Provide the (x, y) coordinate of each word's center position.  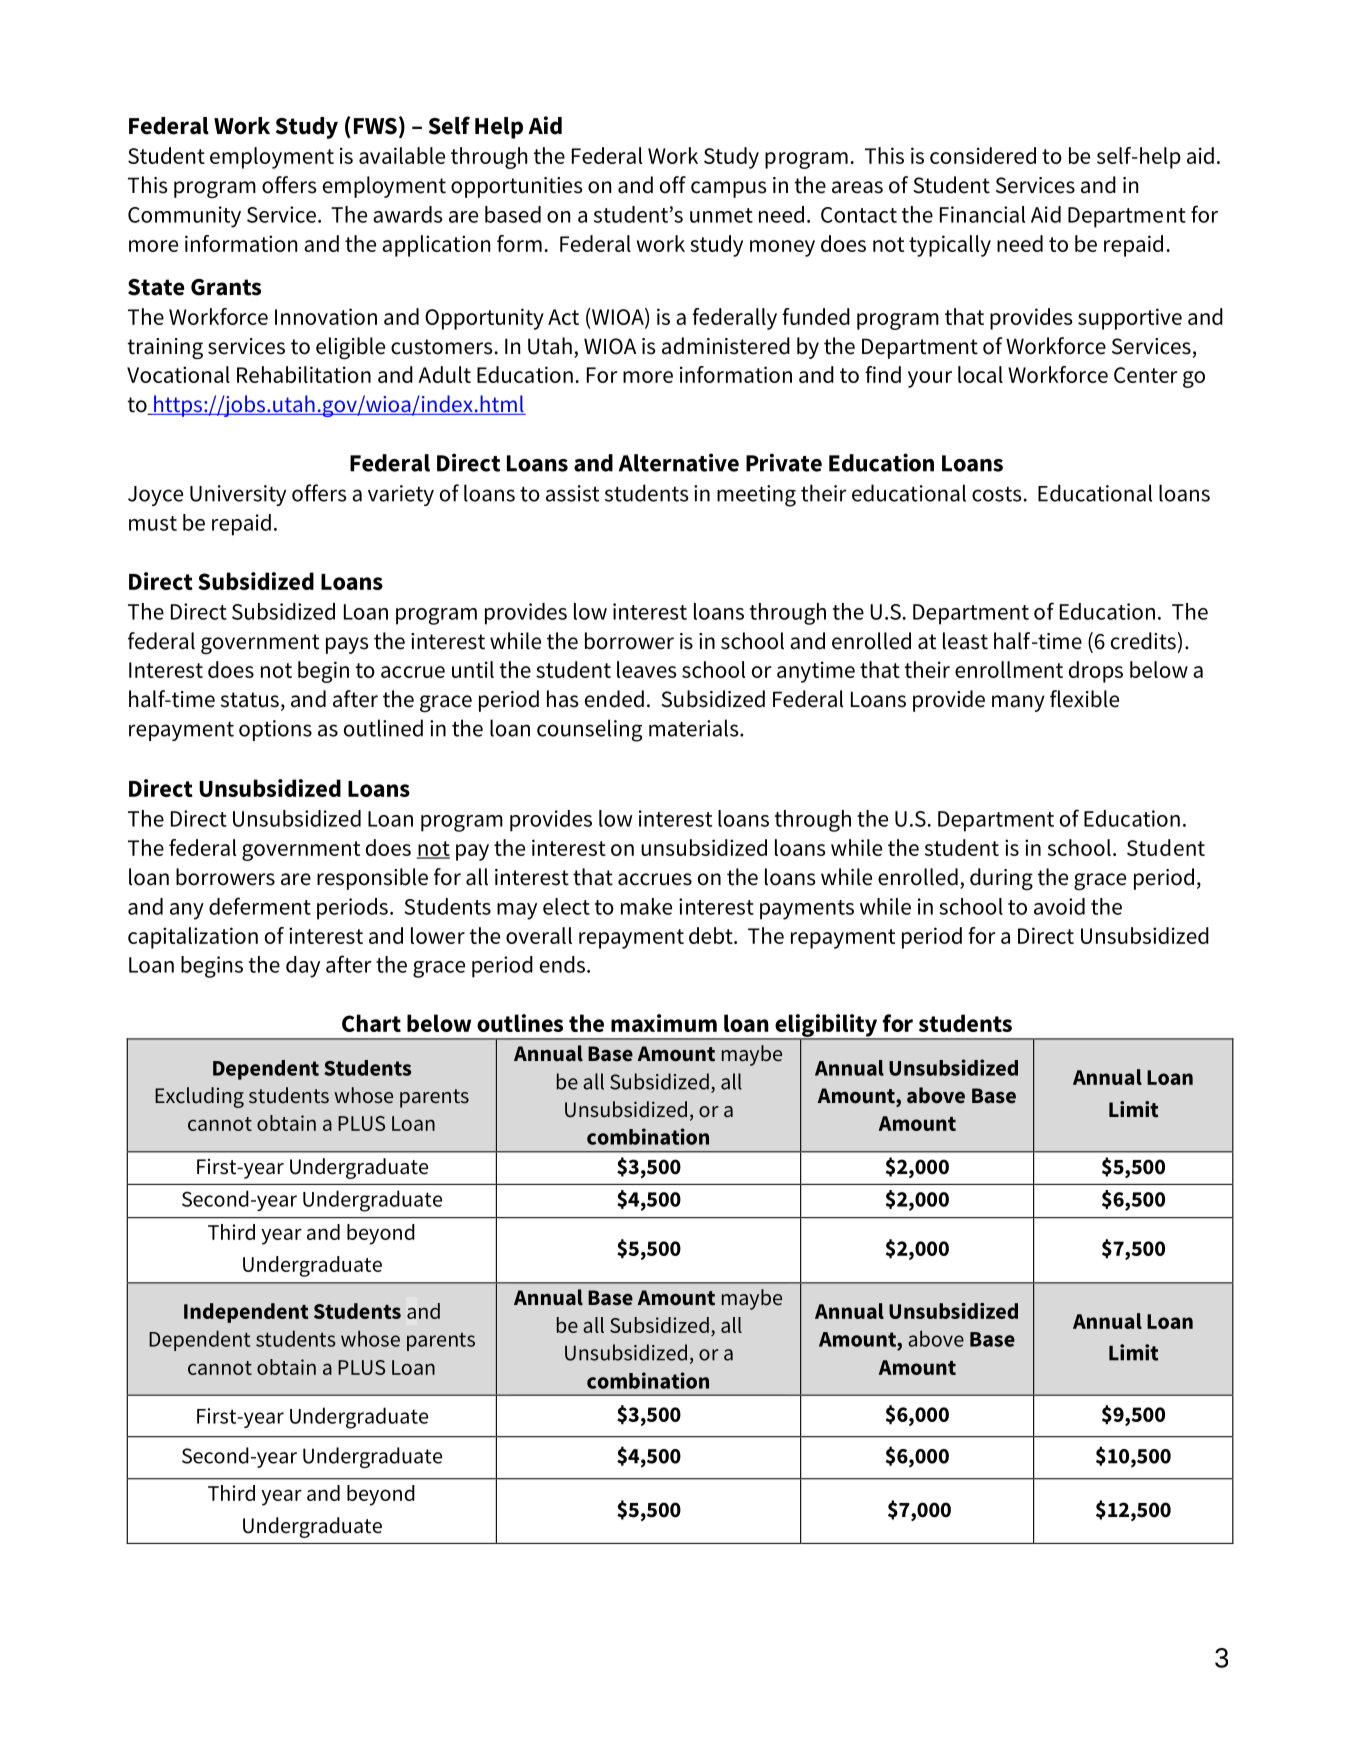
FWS (375, 126)
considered (983, 155)
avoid (1059, 906)
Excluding (199, 1097)
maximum (664, 1023)
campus (728, 189)
